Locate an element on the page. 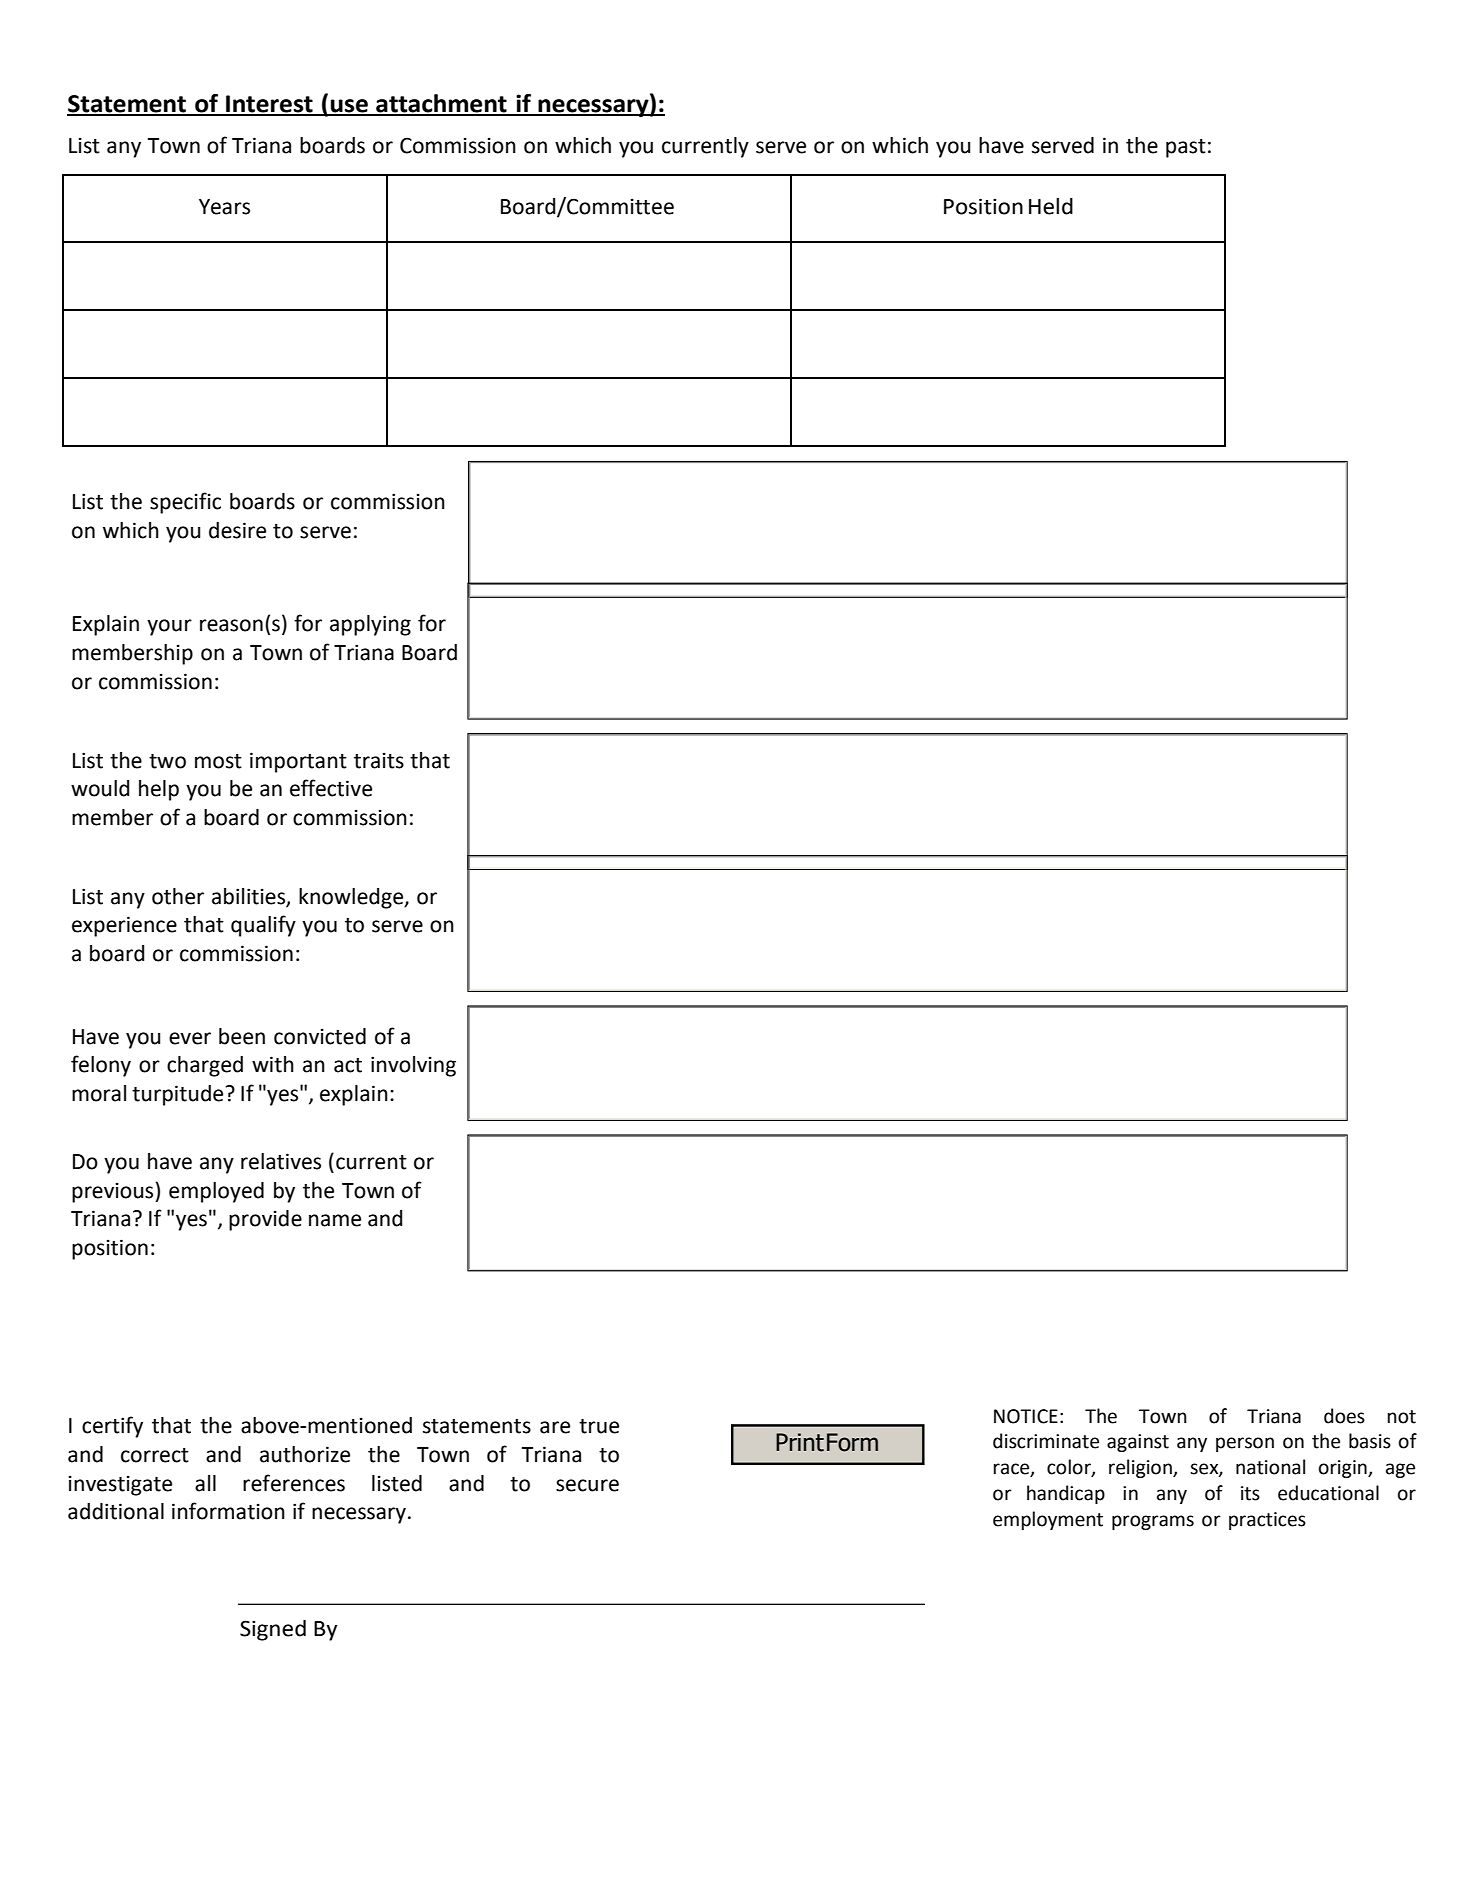 The image size is (1462, 1892). involving is located at coordinates (413, 1066).
